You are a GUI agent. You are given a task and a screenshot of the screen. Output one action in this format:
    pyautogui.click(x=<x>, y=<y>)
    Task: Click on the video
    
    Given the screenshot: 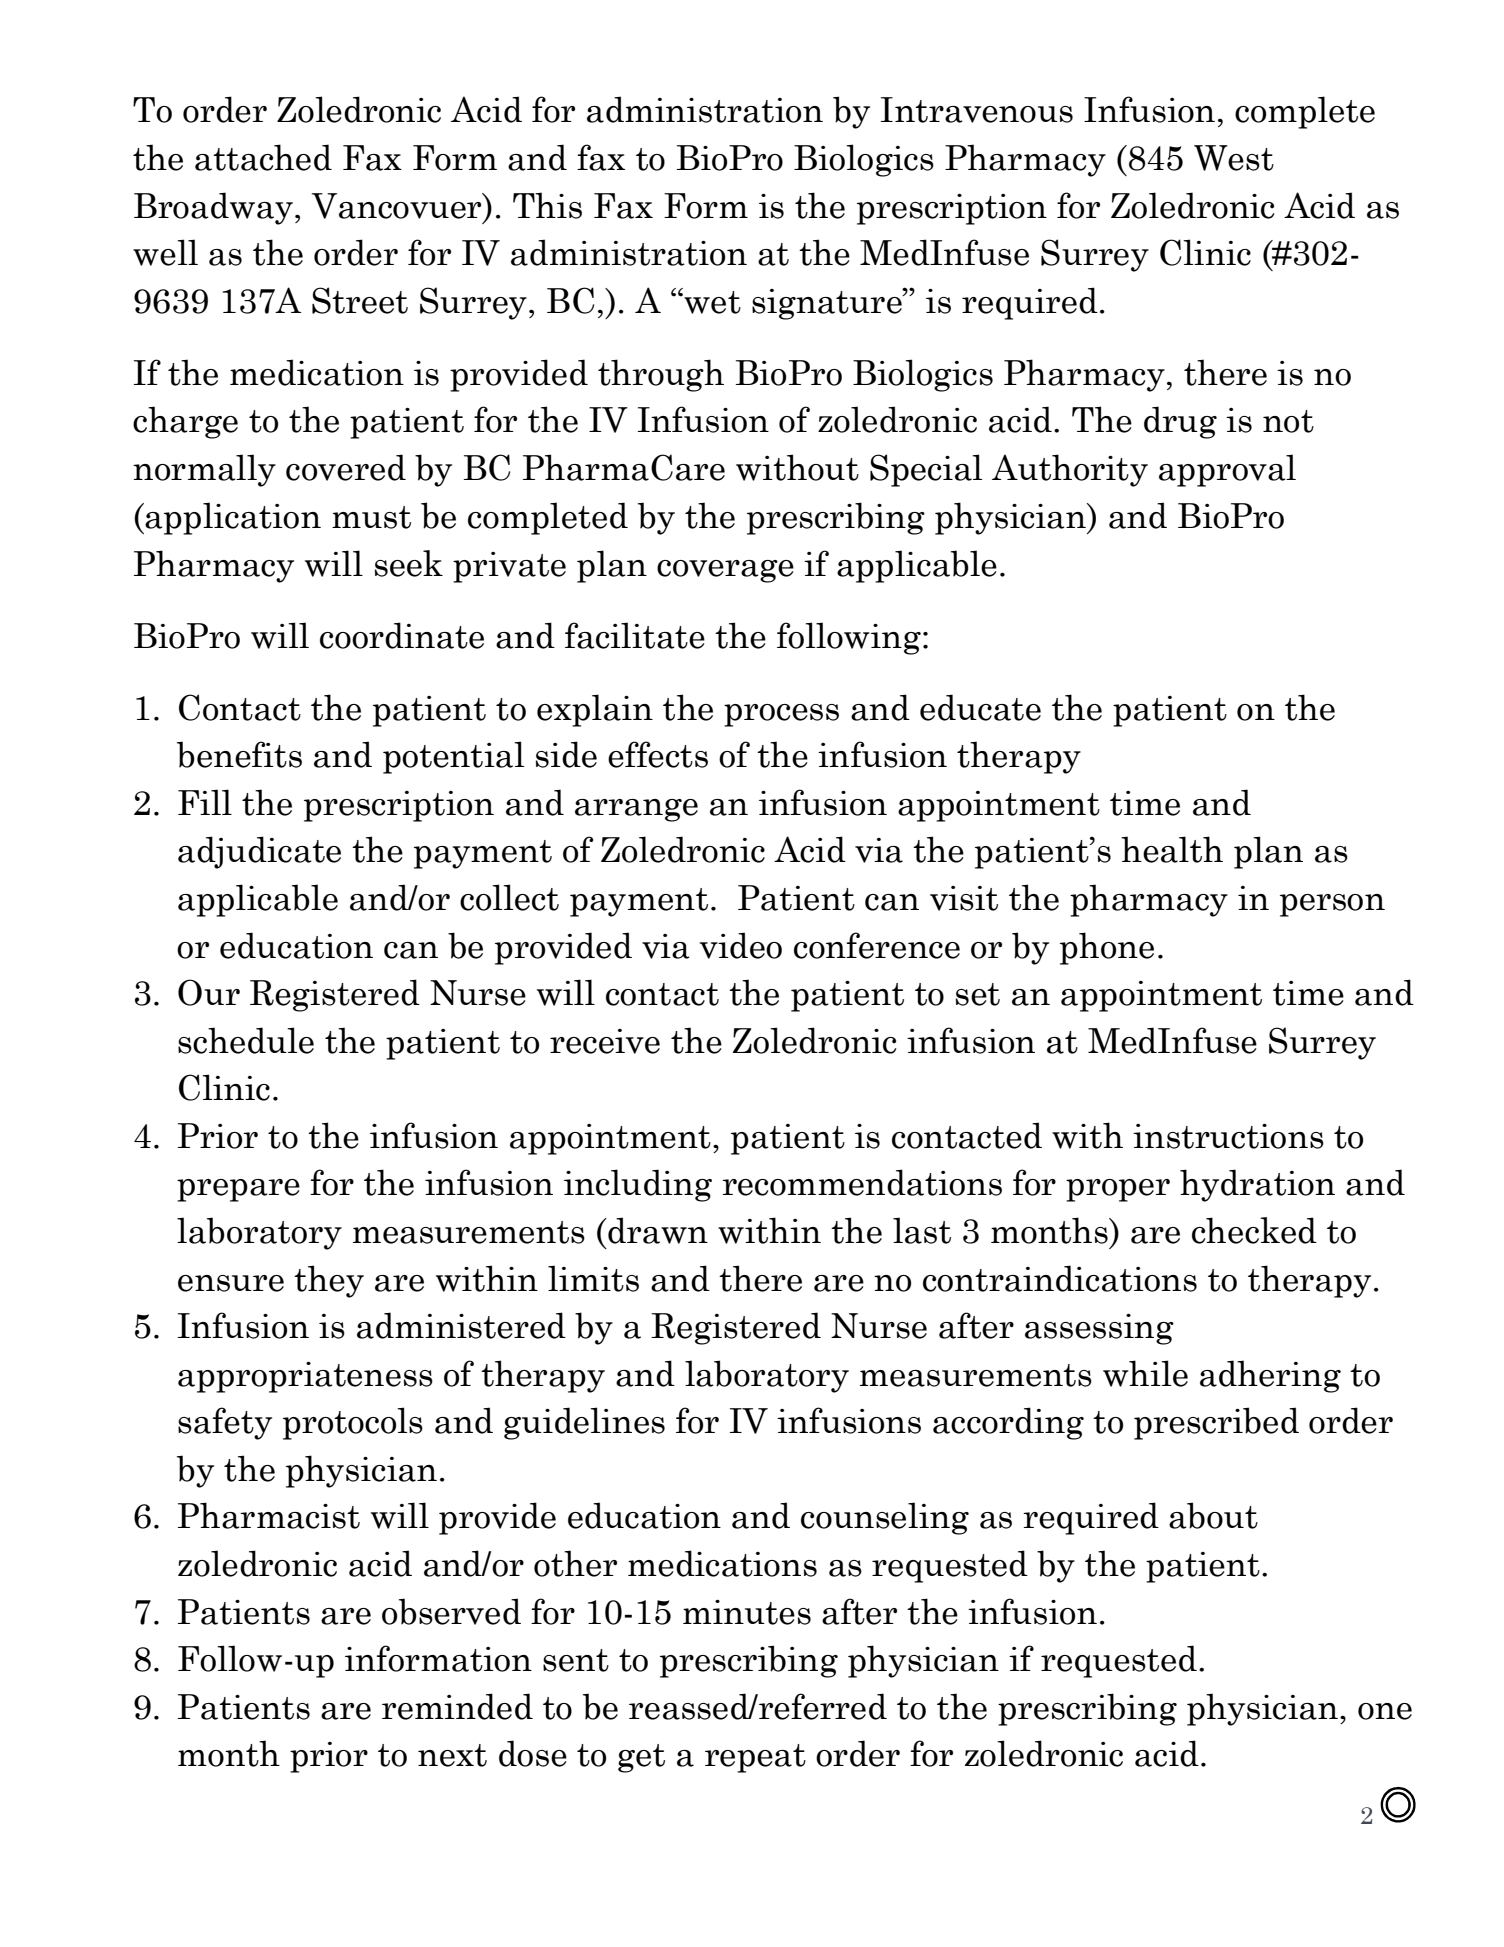 What is the action you would take?
    pyautogui.click(x=740, y=945)
